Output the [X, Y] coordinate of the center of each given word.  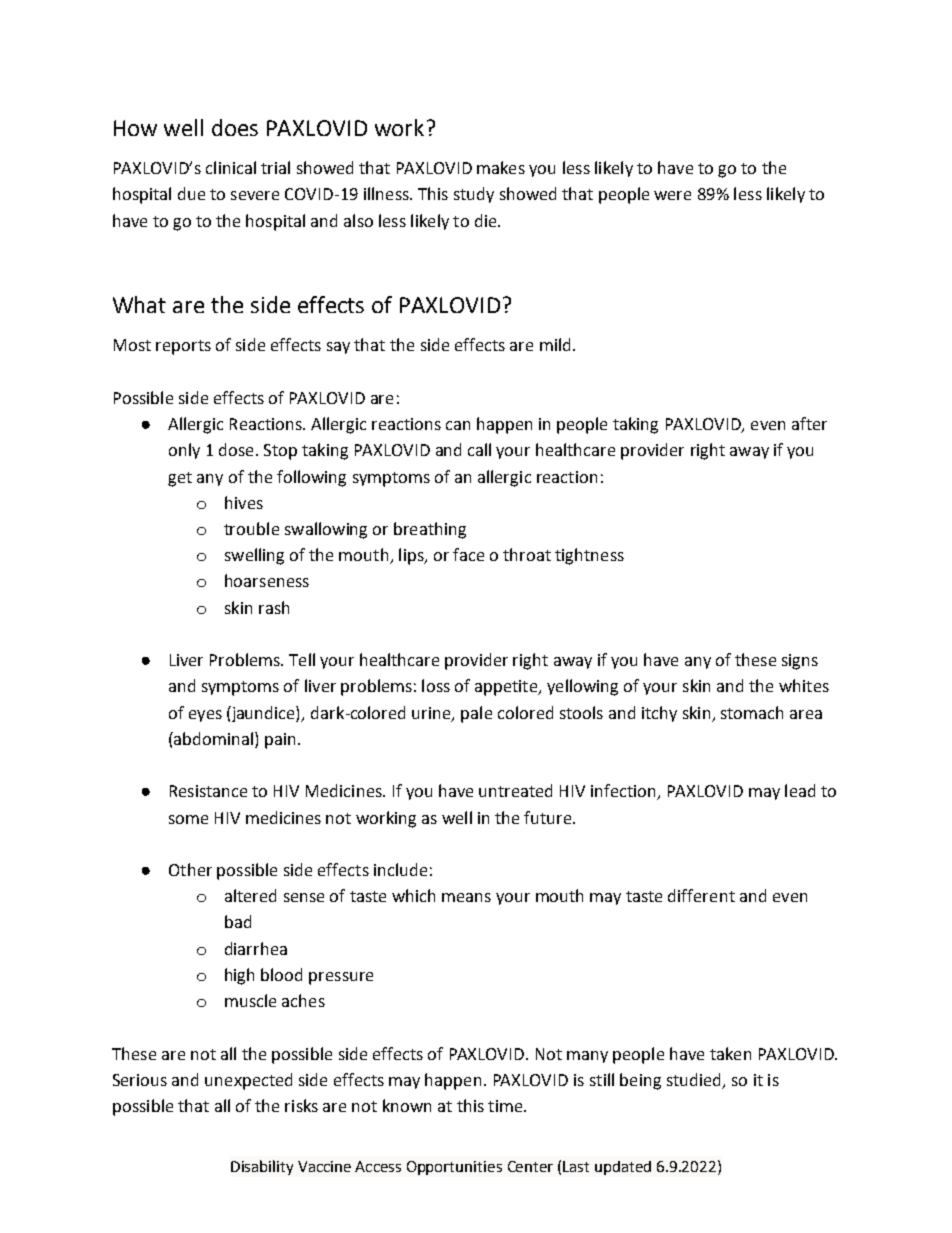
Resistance [208, 791]
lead [800, 790]
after [809, 423]
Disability [262, 1167]
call [479, 449]
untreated [515, 790]
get [180, 479]
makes [501, 167]
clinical [231, 167]
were [672, 195]
